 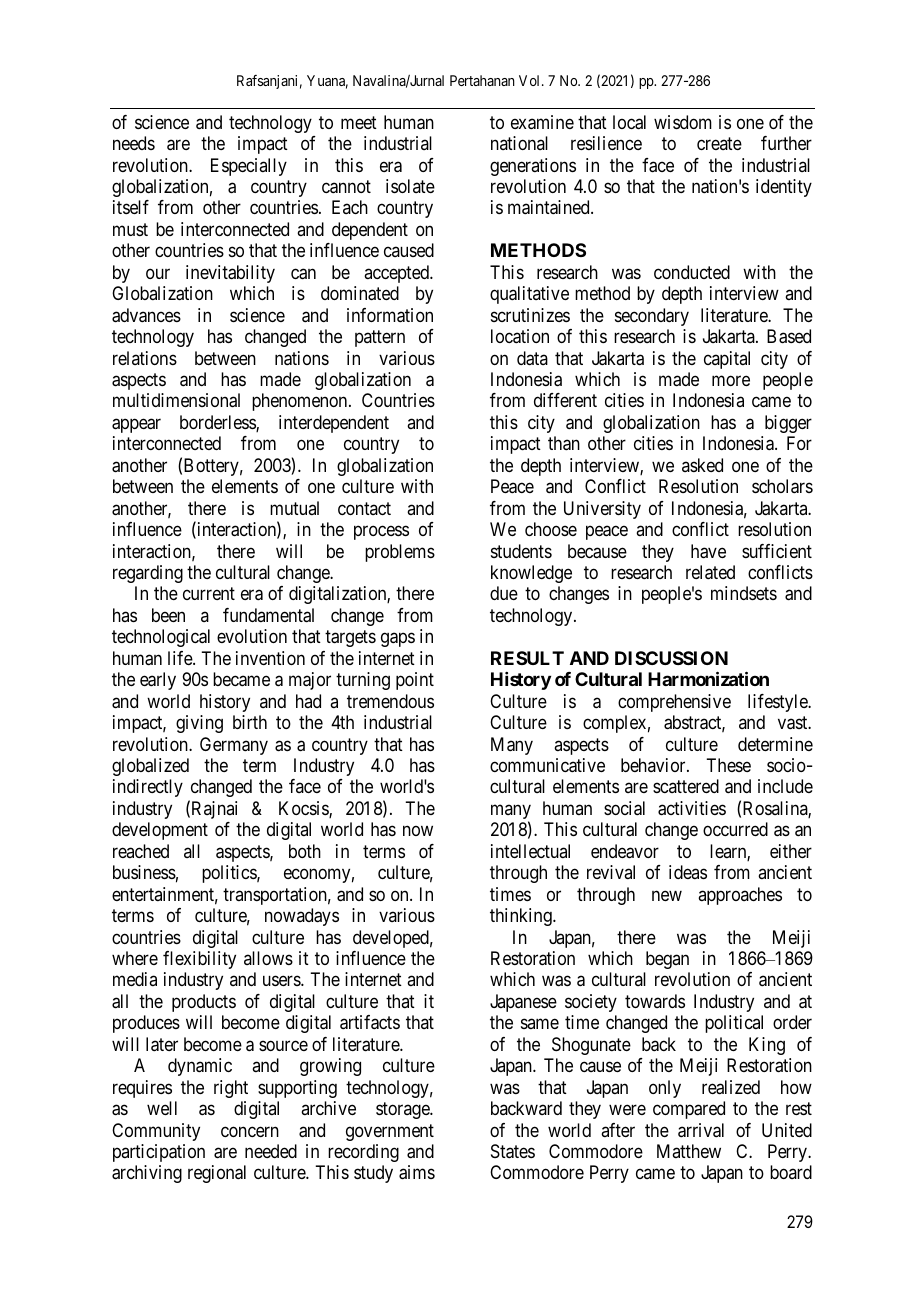 I want to click on Harmonization, so click(x=708, y=678).
